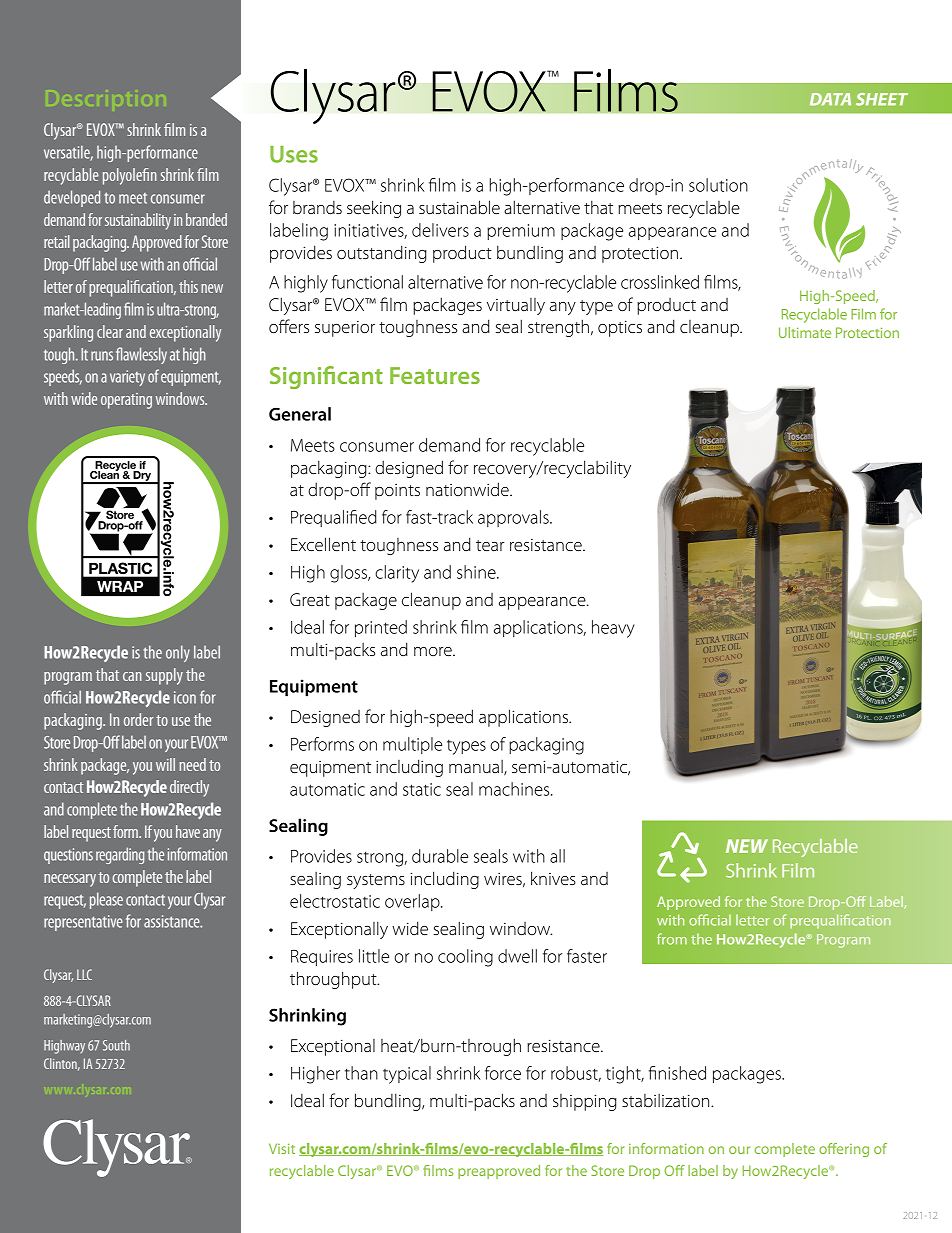  What do you see at coordinates (130, 176) in the image?
I see `polyolefin` at bounding box center [130, 176].
